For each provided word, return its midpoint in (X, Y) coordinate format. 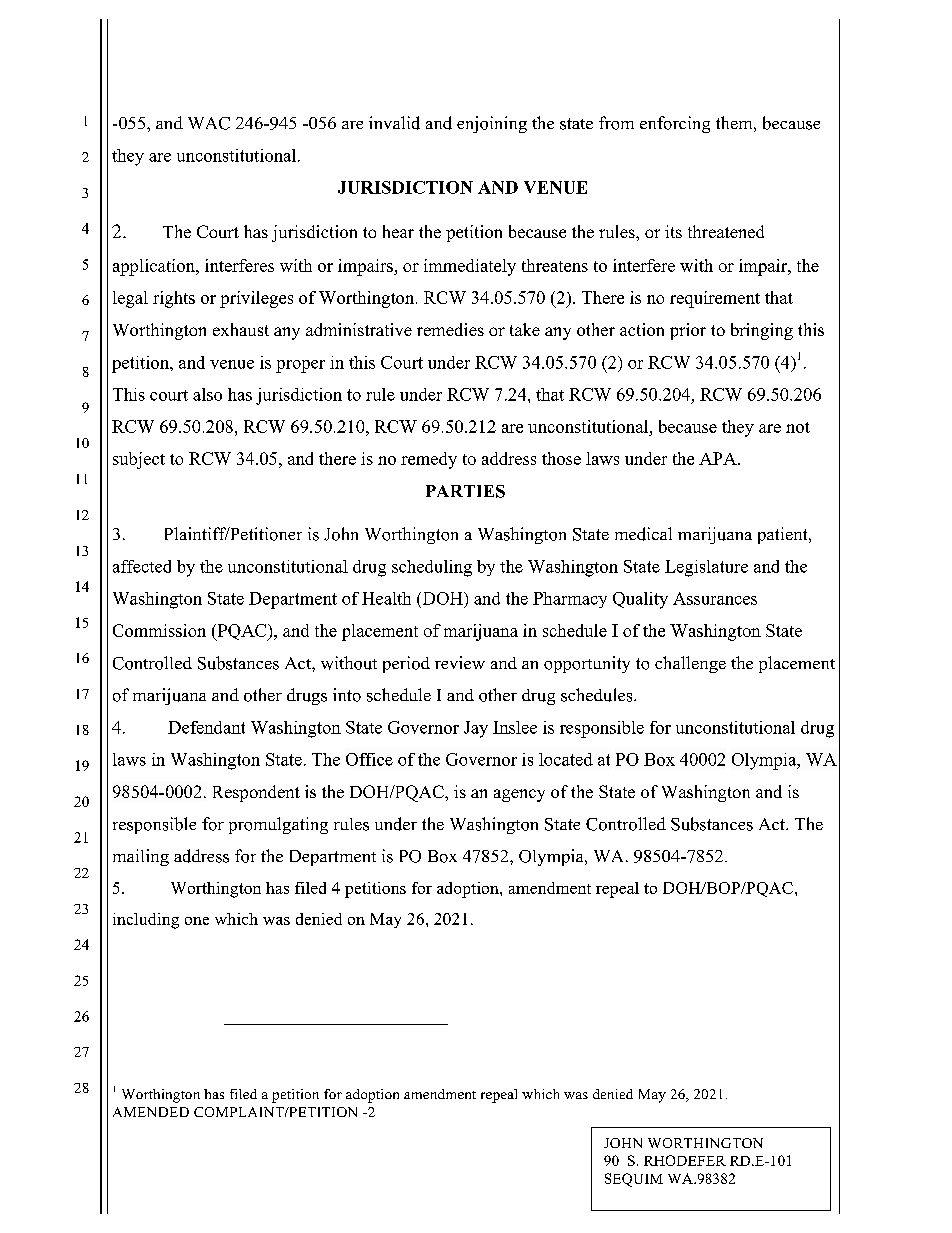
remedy (429, 460)
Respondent (256, 793)
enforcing (675, 124)
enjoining (492, 124)
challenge (690, 664)
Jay (476, 729)
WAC (209, 123)
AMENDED (151, 1112)
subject (139, 460)
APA (719, 458)
